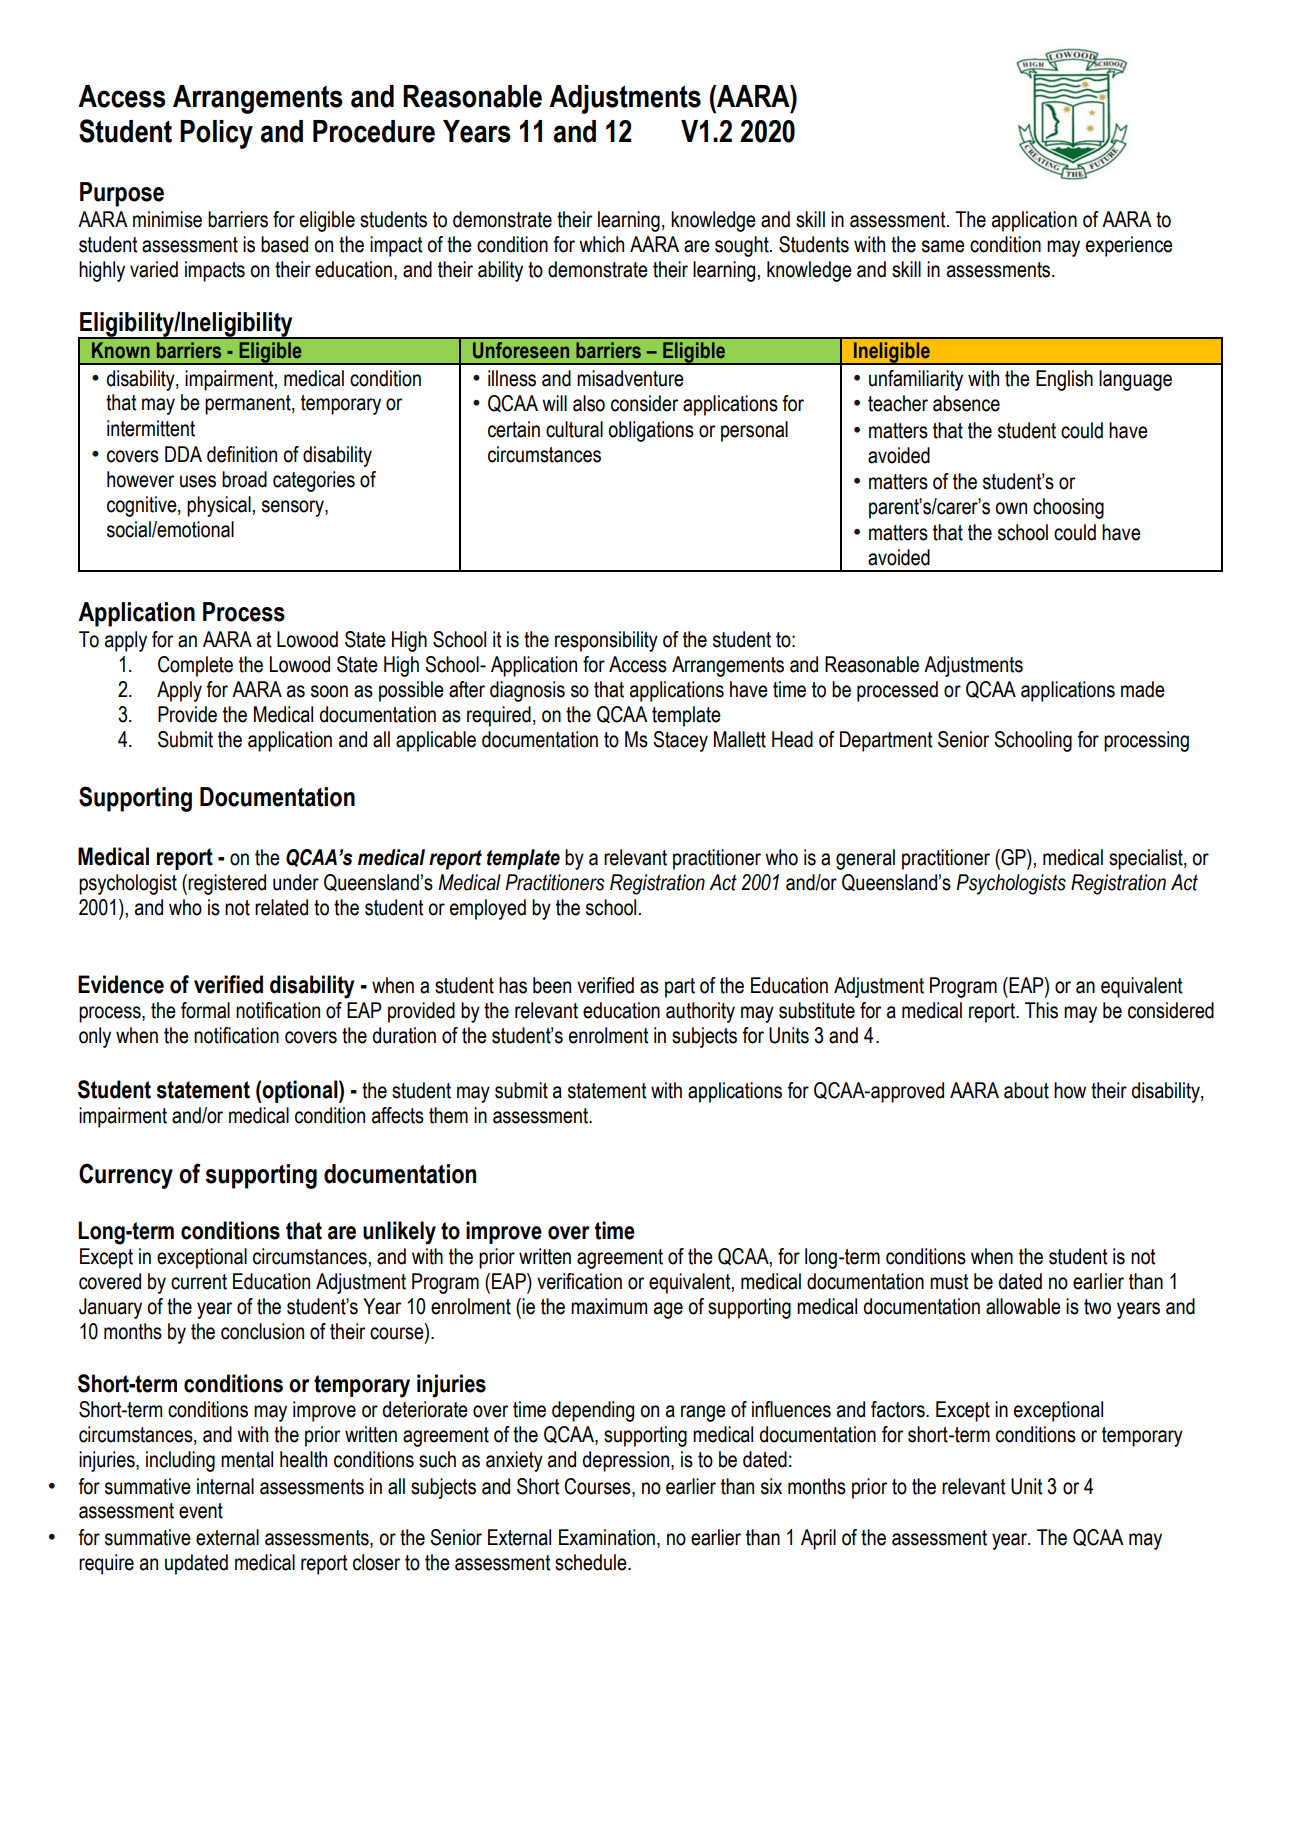 The width and height of the page is (1301, 1841). I want to click on Examination, so click(607, 1537).
